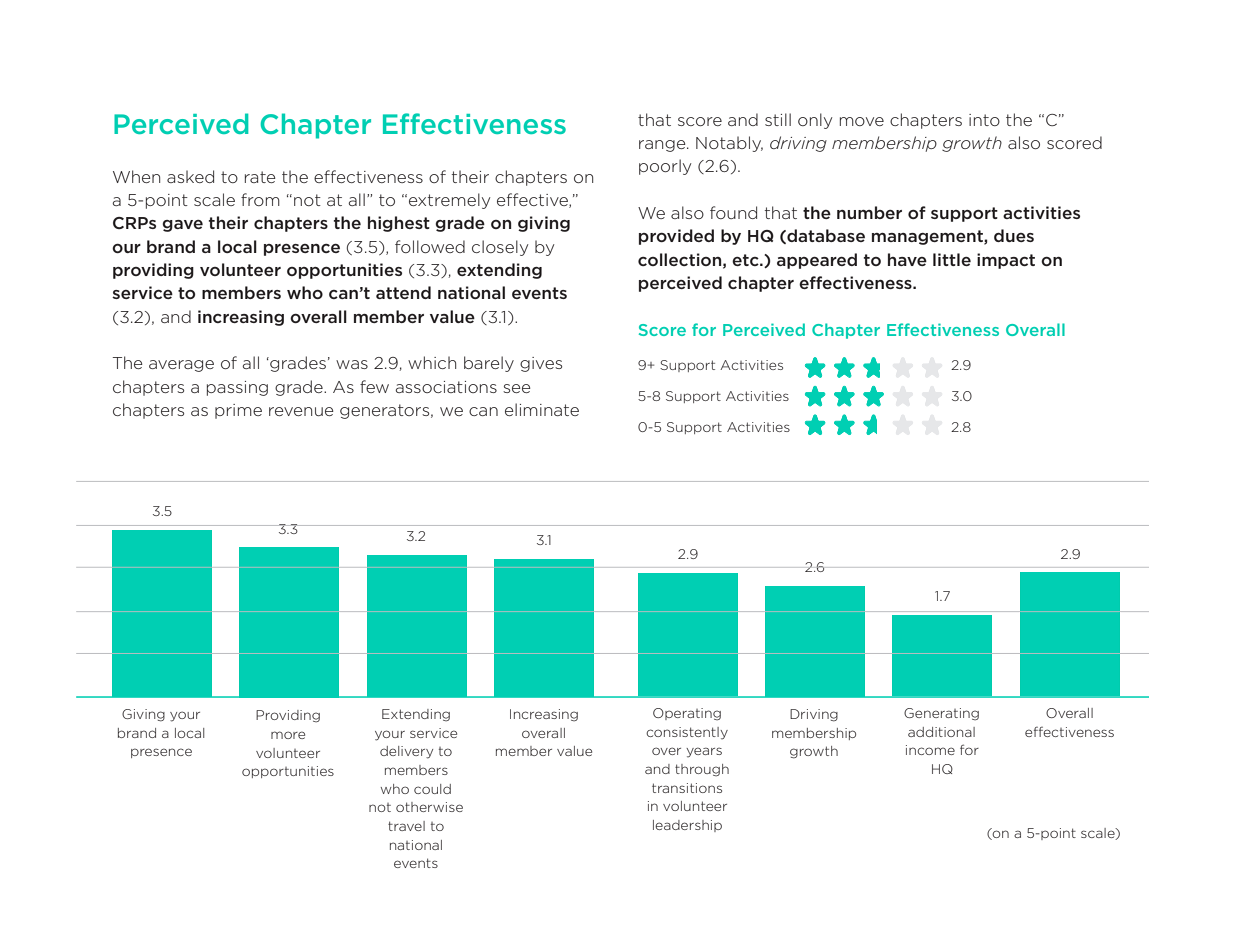  Describe the element at coordinates (663, 146) in the image. I see `range` at that location.
